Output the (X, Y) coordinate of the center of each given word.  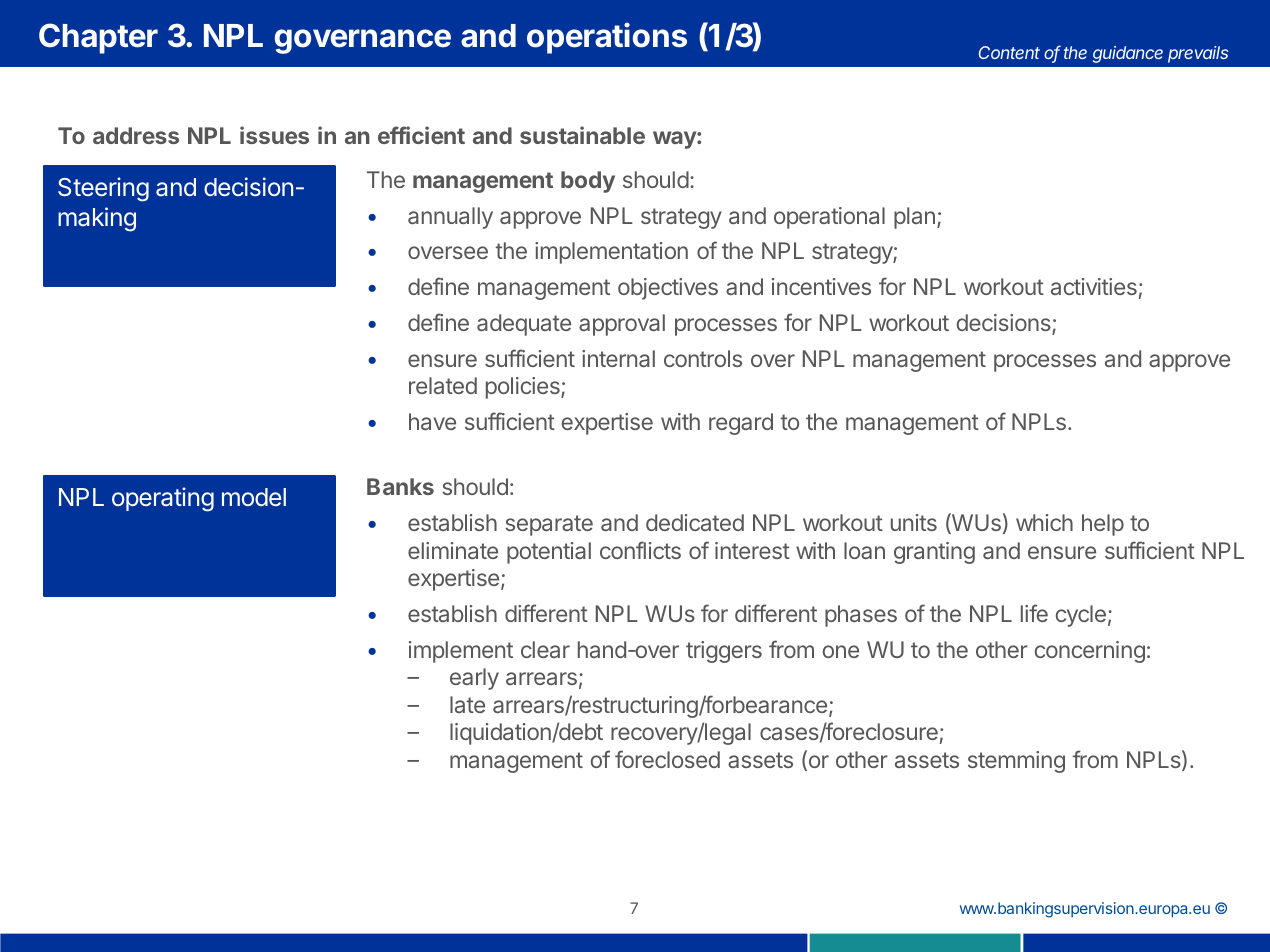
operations (607, 38)
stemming (1016, 762)
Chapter (98, 38)
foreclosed (667, 759)
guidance (1128, 54)
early (474, 679)
